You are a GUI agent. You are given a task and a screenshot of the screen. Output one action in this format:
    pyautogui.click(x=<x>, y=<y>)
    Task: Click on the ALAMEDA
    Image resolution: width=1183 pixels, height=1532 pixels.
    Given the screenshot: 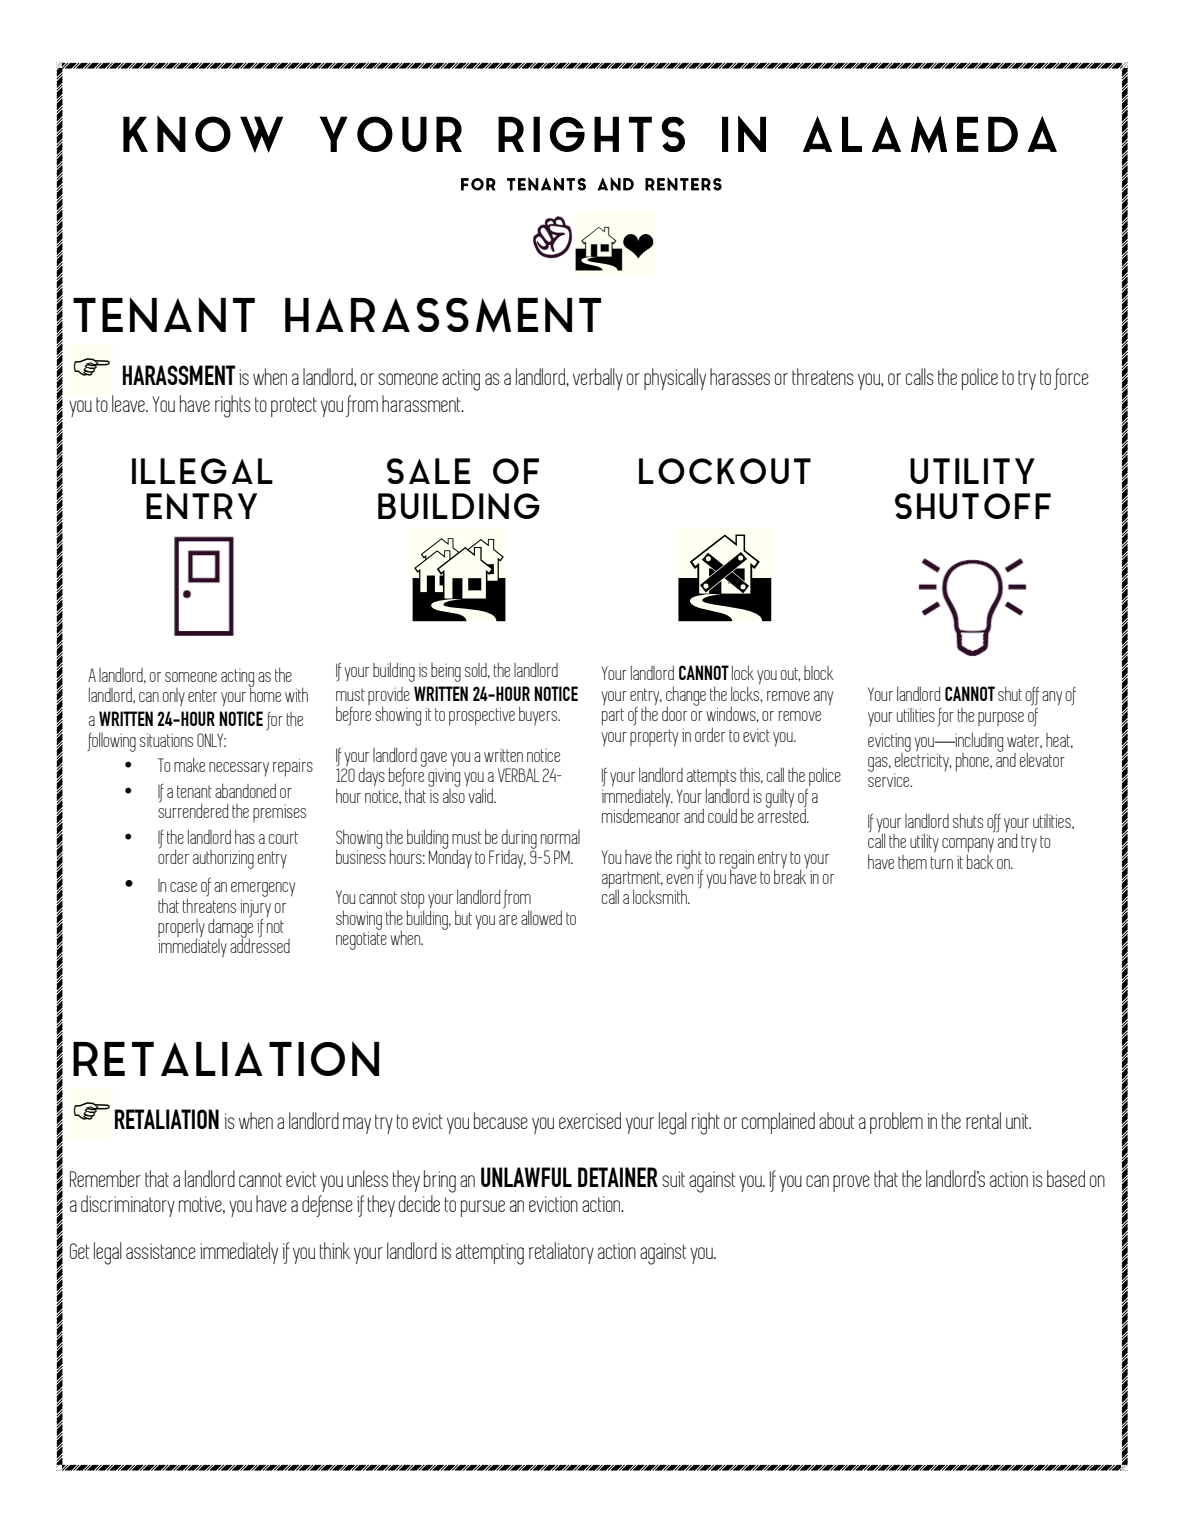 What is the action you would take?
    pyautogui.click(x=930, y=134)
